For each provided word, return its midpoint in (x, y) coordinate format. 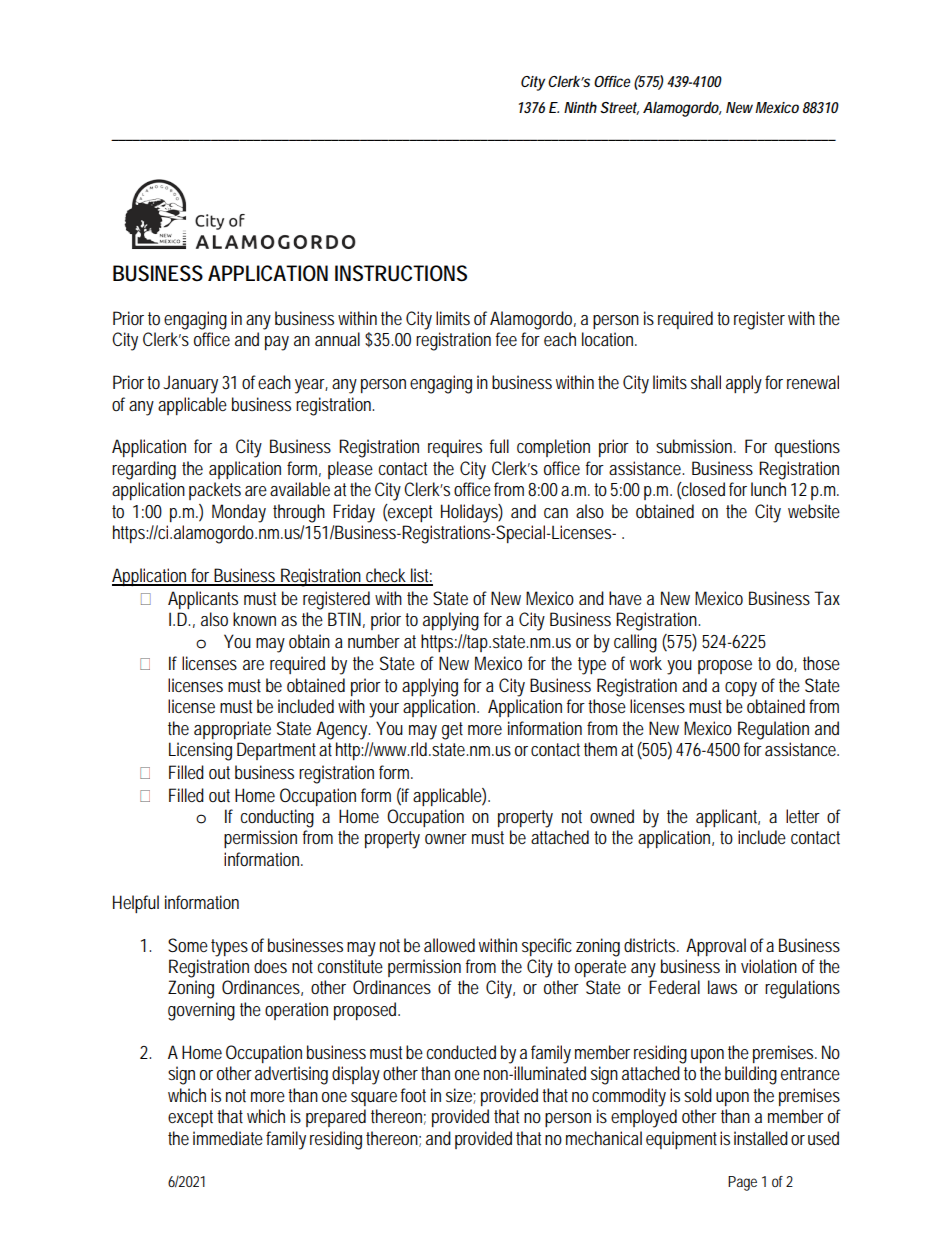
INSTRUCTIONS (401, 273)
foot (413, 1095)
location (609, 339)
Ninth (580, 107)
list (421, 576)
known (254, 619)
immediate (228, 1138)
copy (741, 689)
